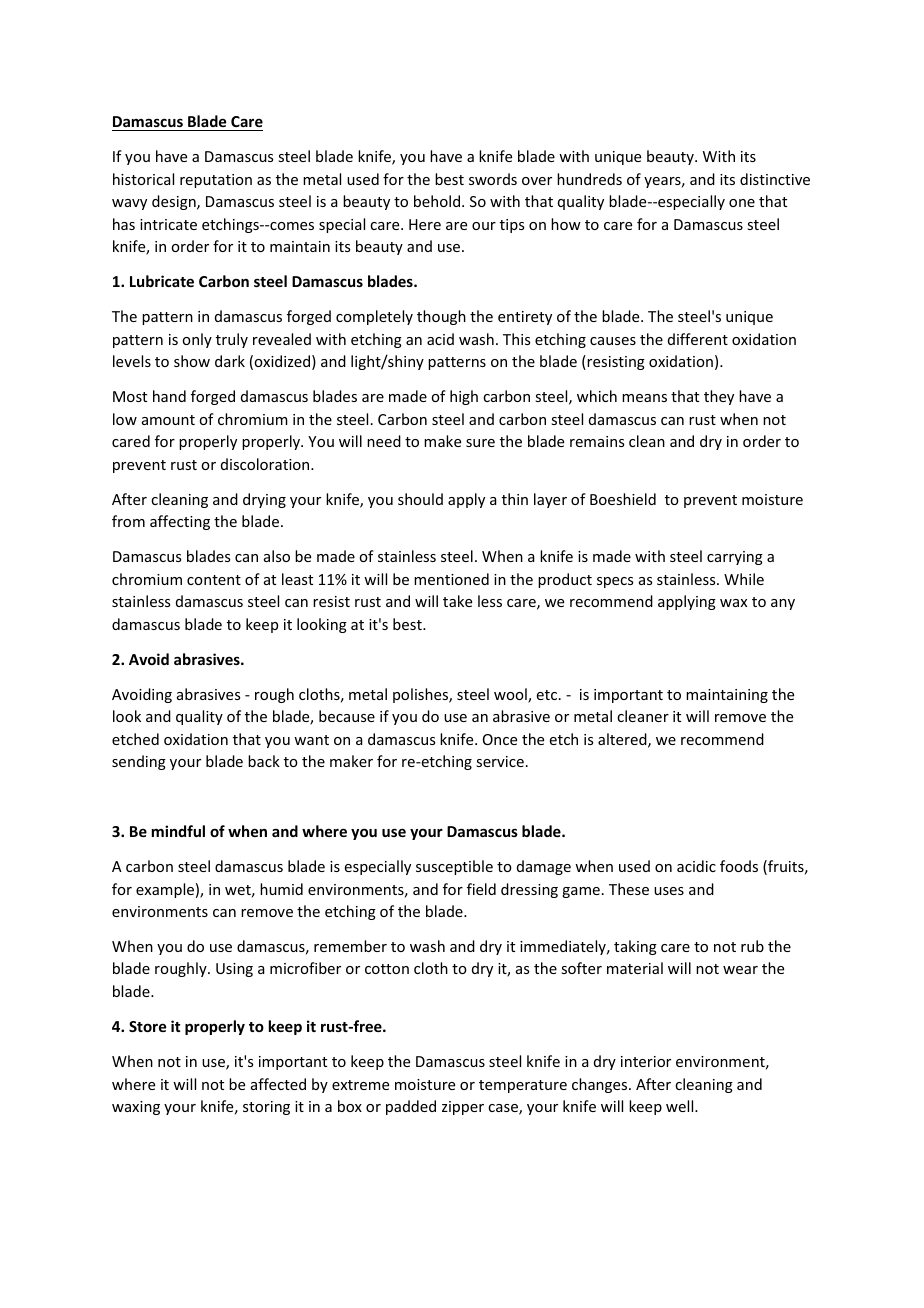  Describe the element at coordinates (214, 580) in the page. I see `content` at that location.
